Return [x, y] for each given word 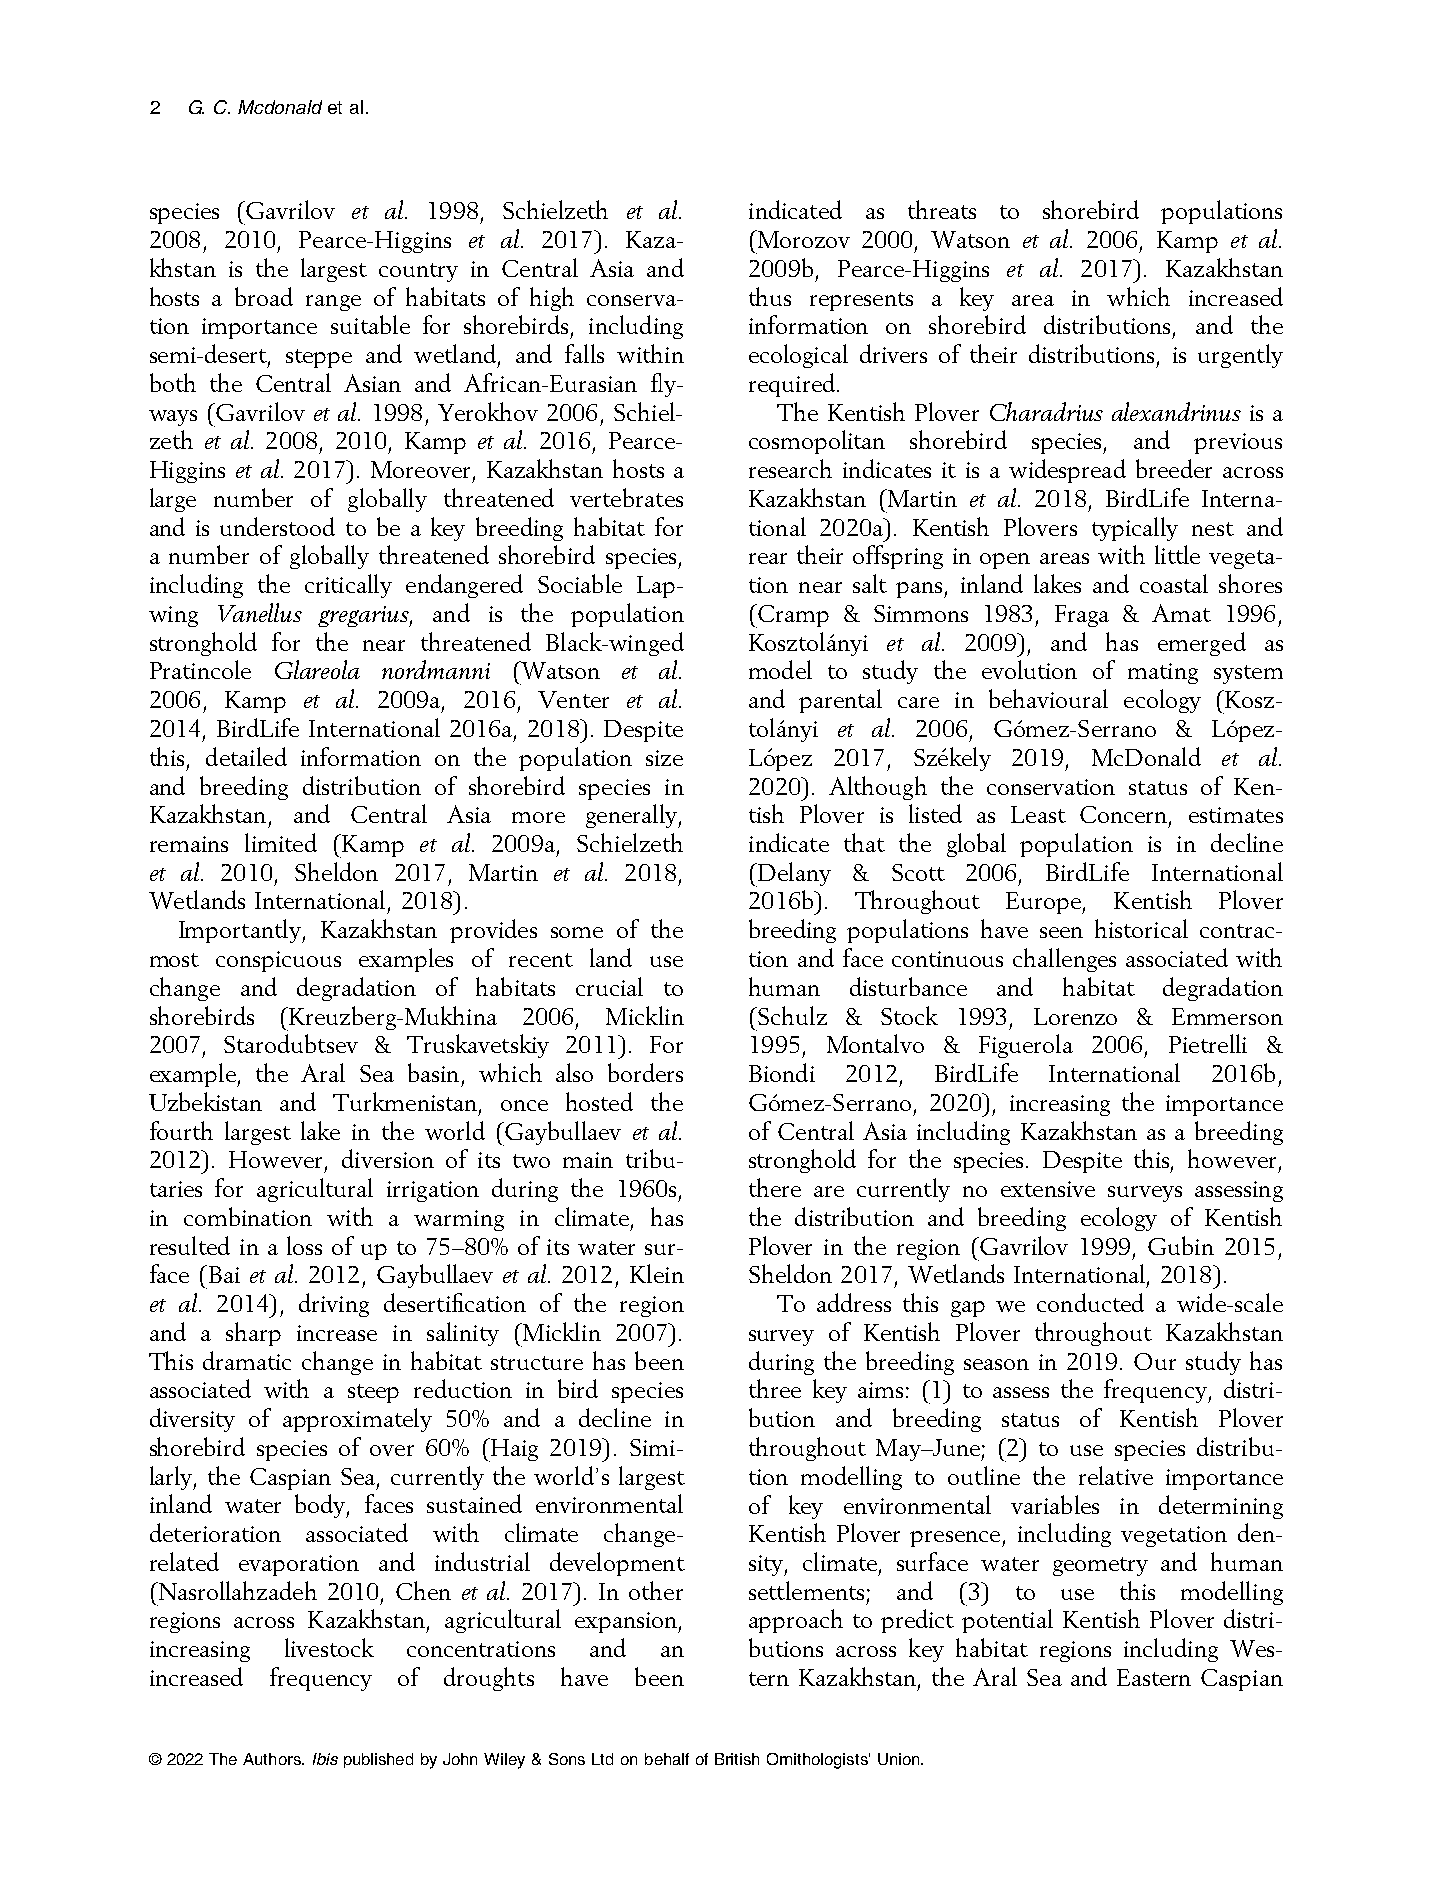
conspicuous [278, 961]
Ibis [325, 1759]
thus [770, 296]
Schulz [791, 1015]
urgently [1240, 356]
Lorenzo [1075, 1016]
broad [264, 296]
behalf [667, 1759]
